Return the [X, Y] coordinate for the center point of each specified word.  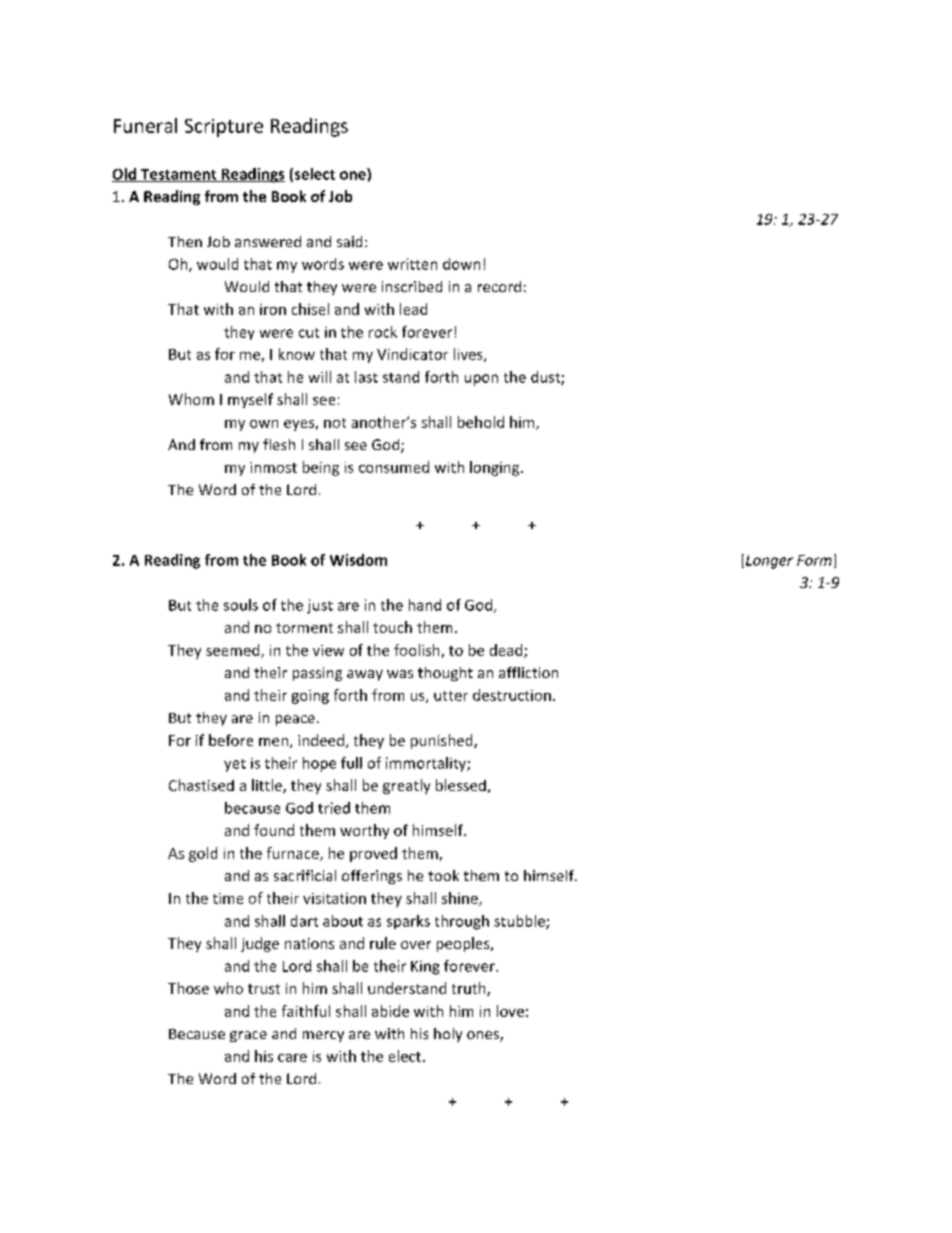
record [499, 286]
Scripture [224, 128]
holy [448, 1035]
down [461, 264]
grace [248, 1036]
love [510, 1011]
